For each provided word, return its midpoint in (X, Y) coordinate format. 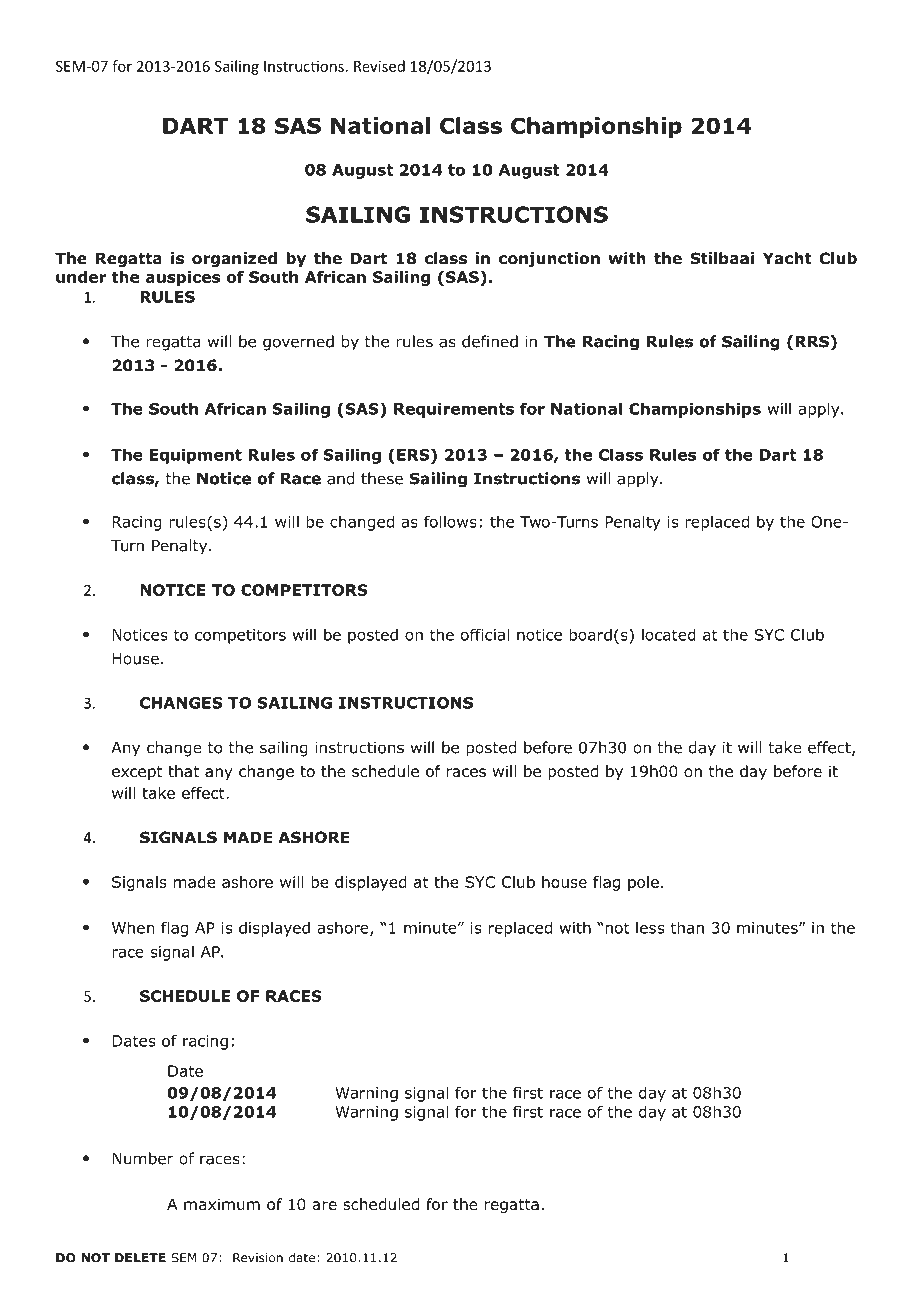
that (183, 771)
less (650, 927)
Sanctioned (739, 239)
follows (450, 521)
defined (490, 341)
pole (643, 883)
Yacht (787, 258)
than (687, 927)
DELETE (140, 1258)
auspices (183, 278)
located (669, 634)
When (133, 927)
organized (234, 259)
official (485, 634)
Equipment (196, 456)
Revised (379, 66)
